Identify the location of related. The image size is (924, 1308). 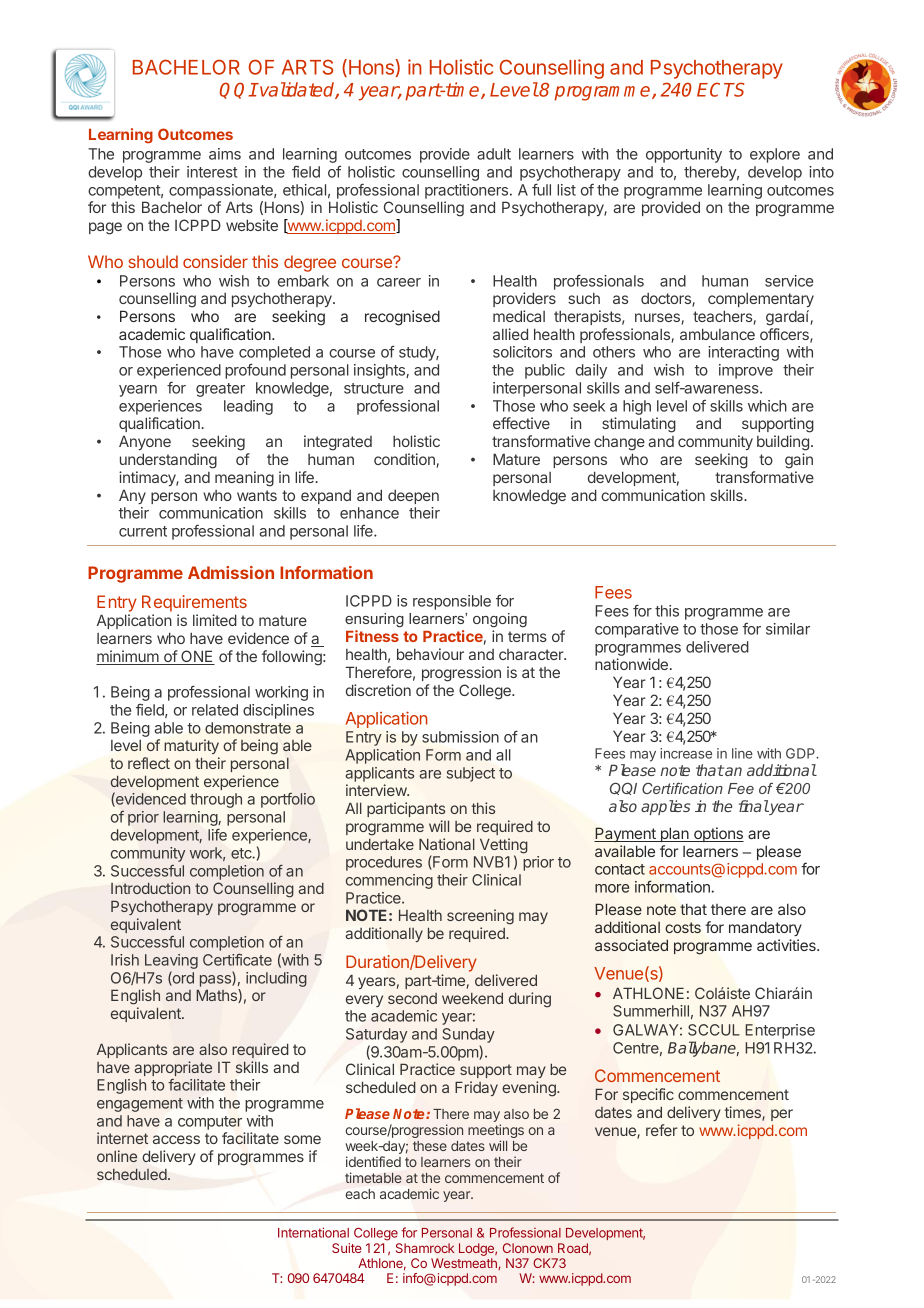
(215, 710).
